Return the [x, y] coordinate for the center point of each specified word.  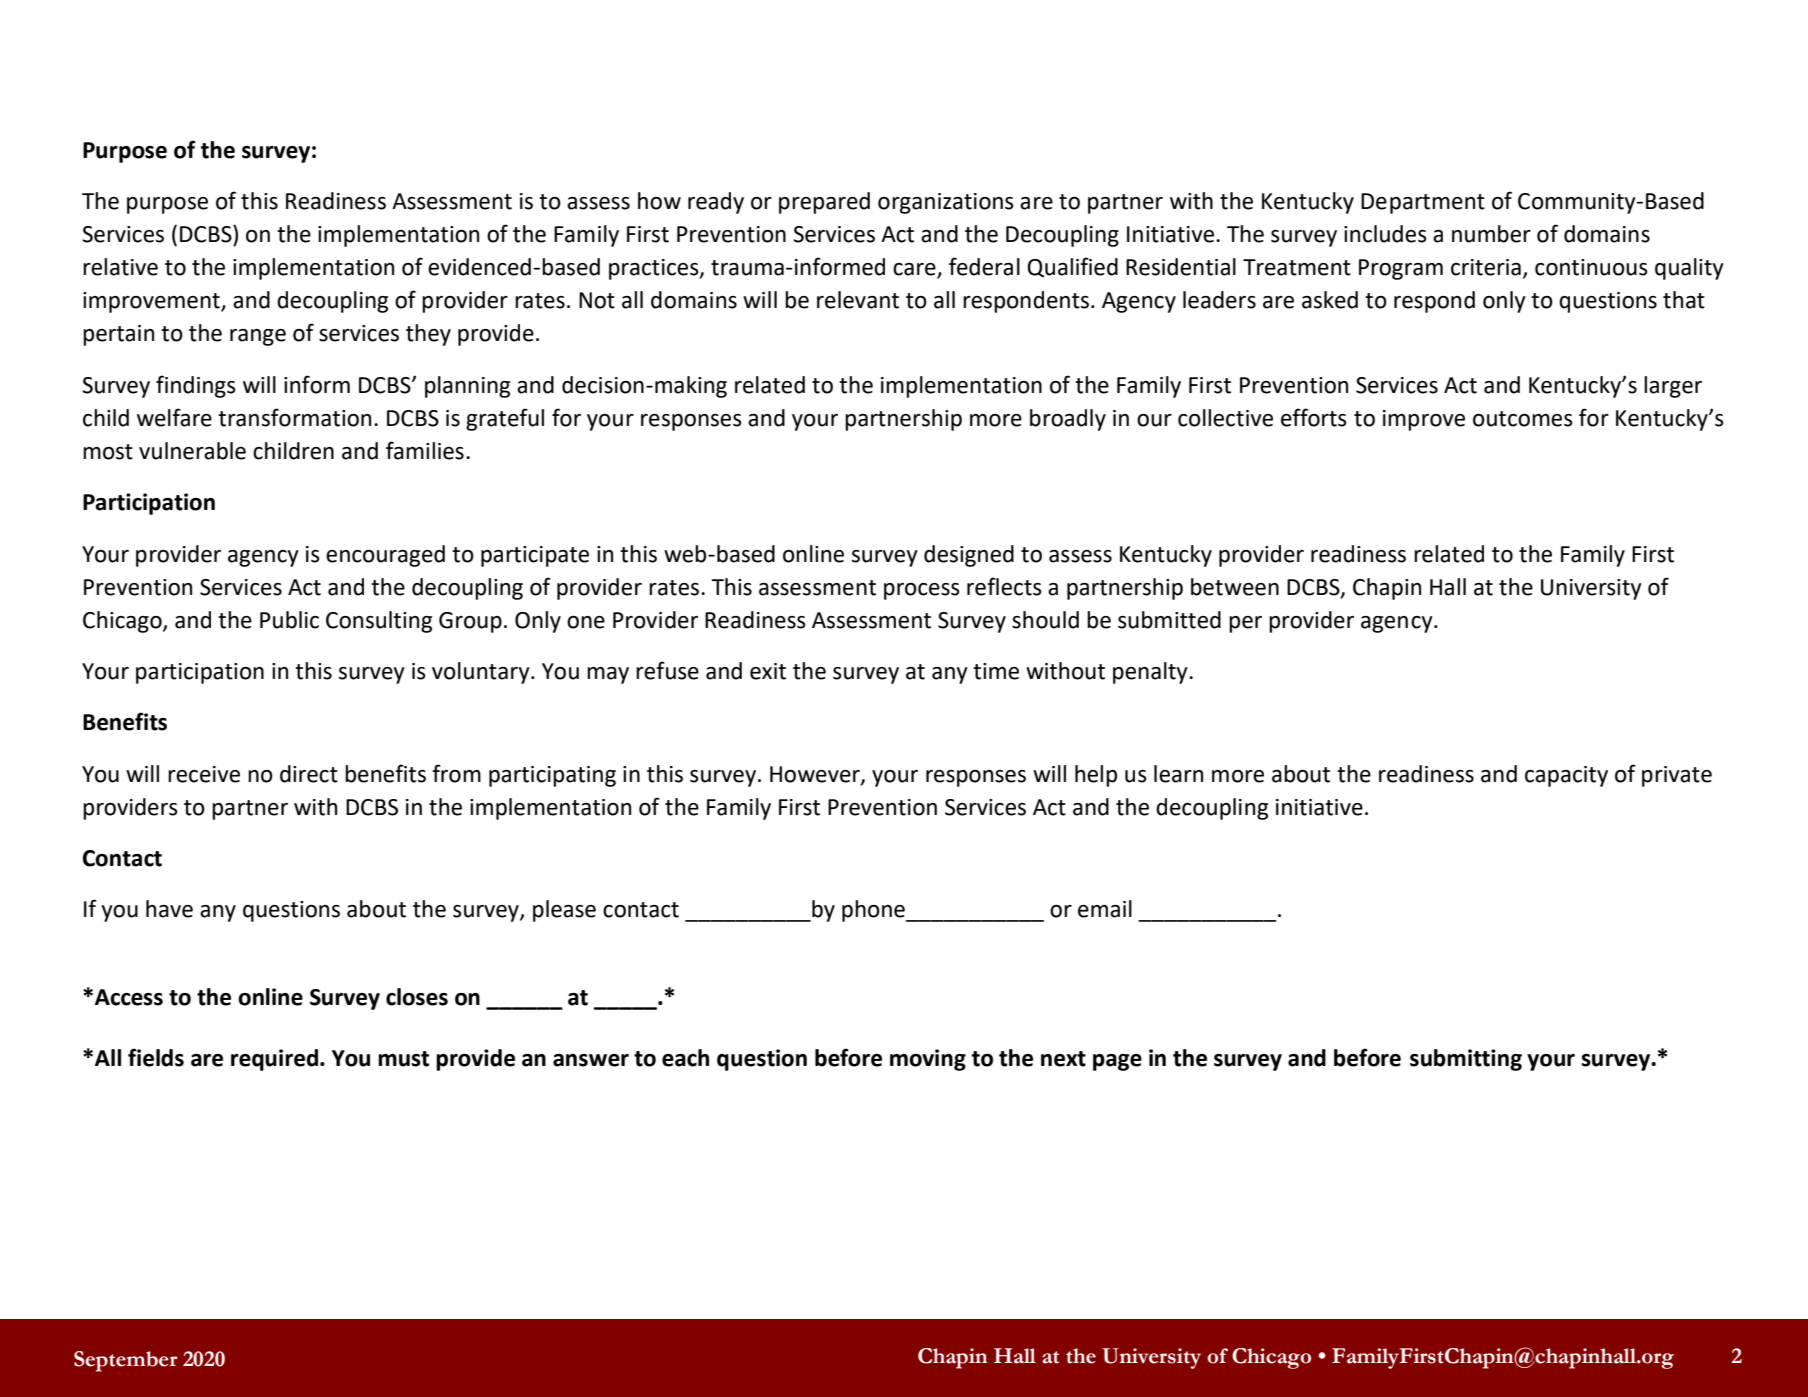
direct [309, 774]
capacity [1566, 776]
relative [120, 267]
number [1491, 234]
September [125, 1361]
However [816, 775]
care [915, 270]
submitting [1466, 1060]
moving [928, 1060]
